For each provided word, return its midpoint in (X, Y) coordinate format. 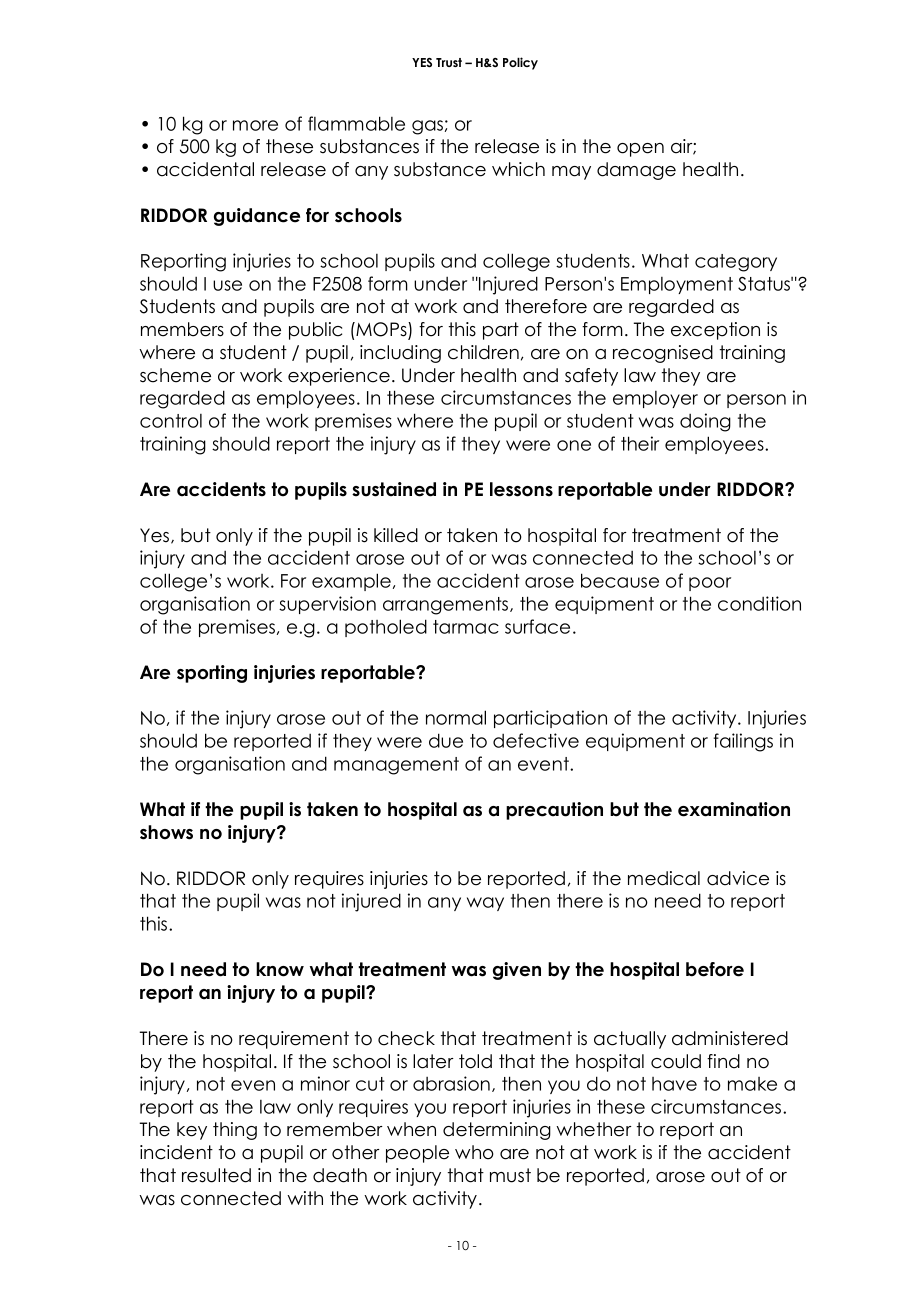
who (474, 1152)
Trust (449, 62)
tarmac (466, 627)
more (255, 125)
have (674, 1084)
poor (710, 584)
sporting (212, 674)
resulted (216, 1175)
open (640, 150)
